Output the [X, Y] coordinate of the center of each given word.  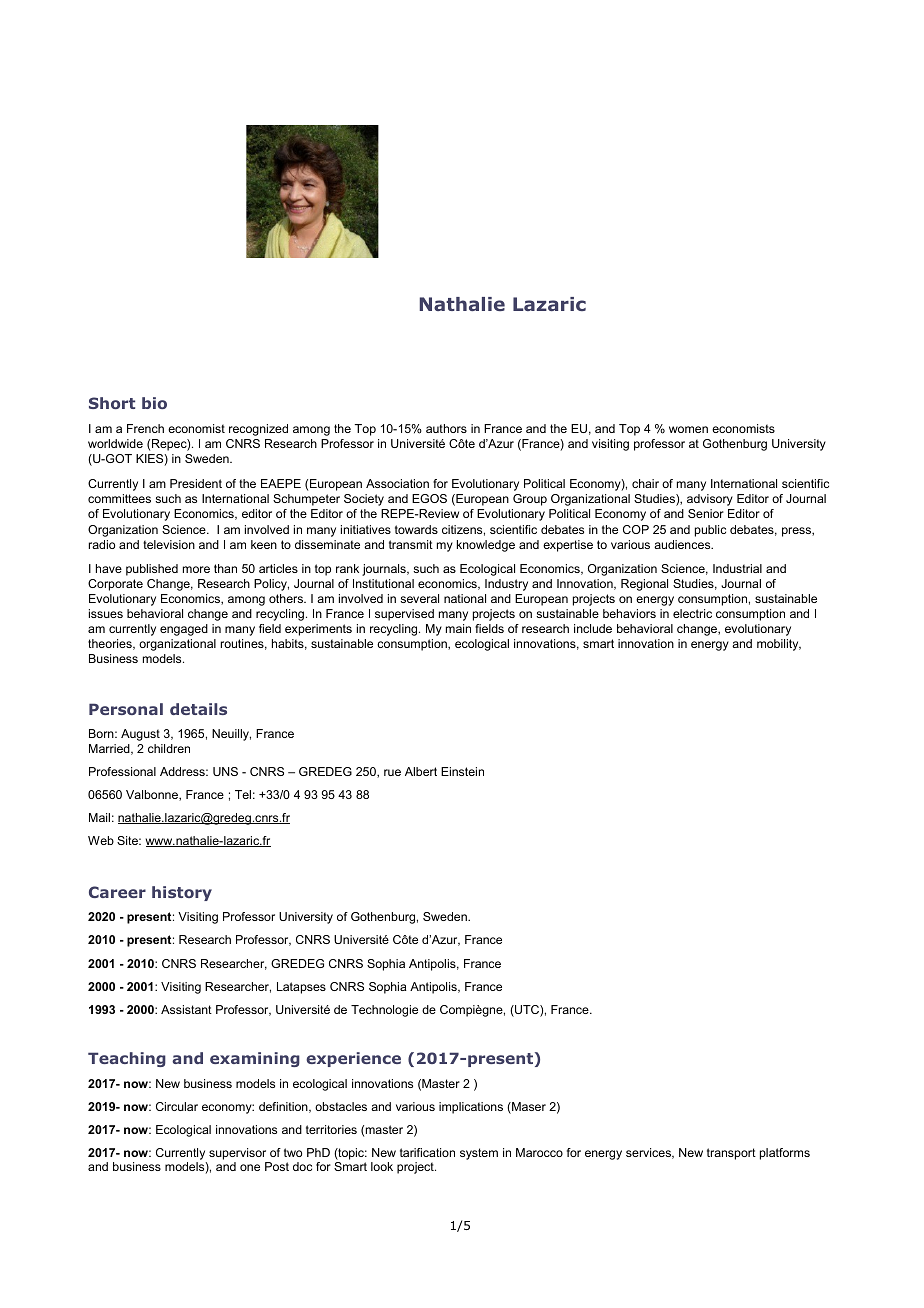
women [688, 429]
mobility [779, 645]
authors [446, 428]
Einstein [462, 771]
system [479, 1154]
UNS [225, 771]
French [145, 428]
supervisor [237, 1154]
